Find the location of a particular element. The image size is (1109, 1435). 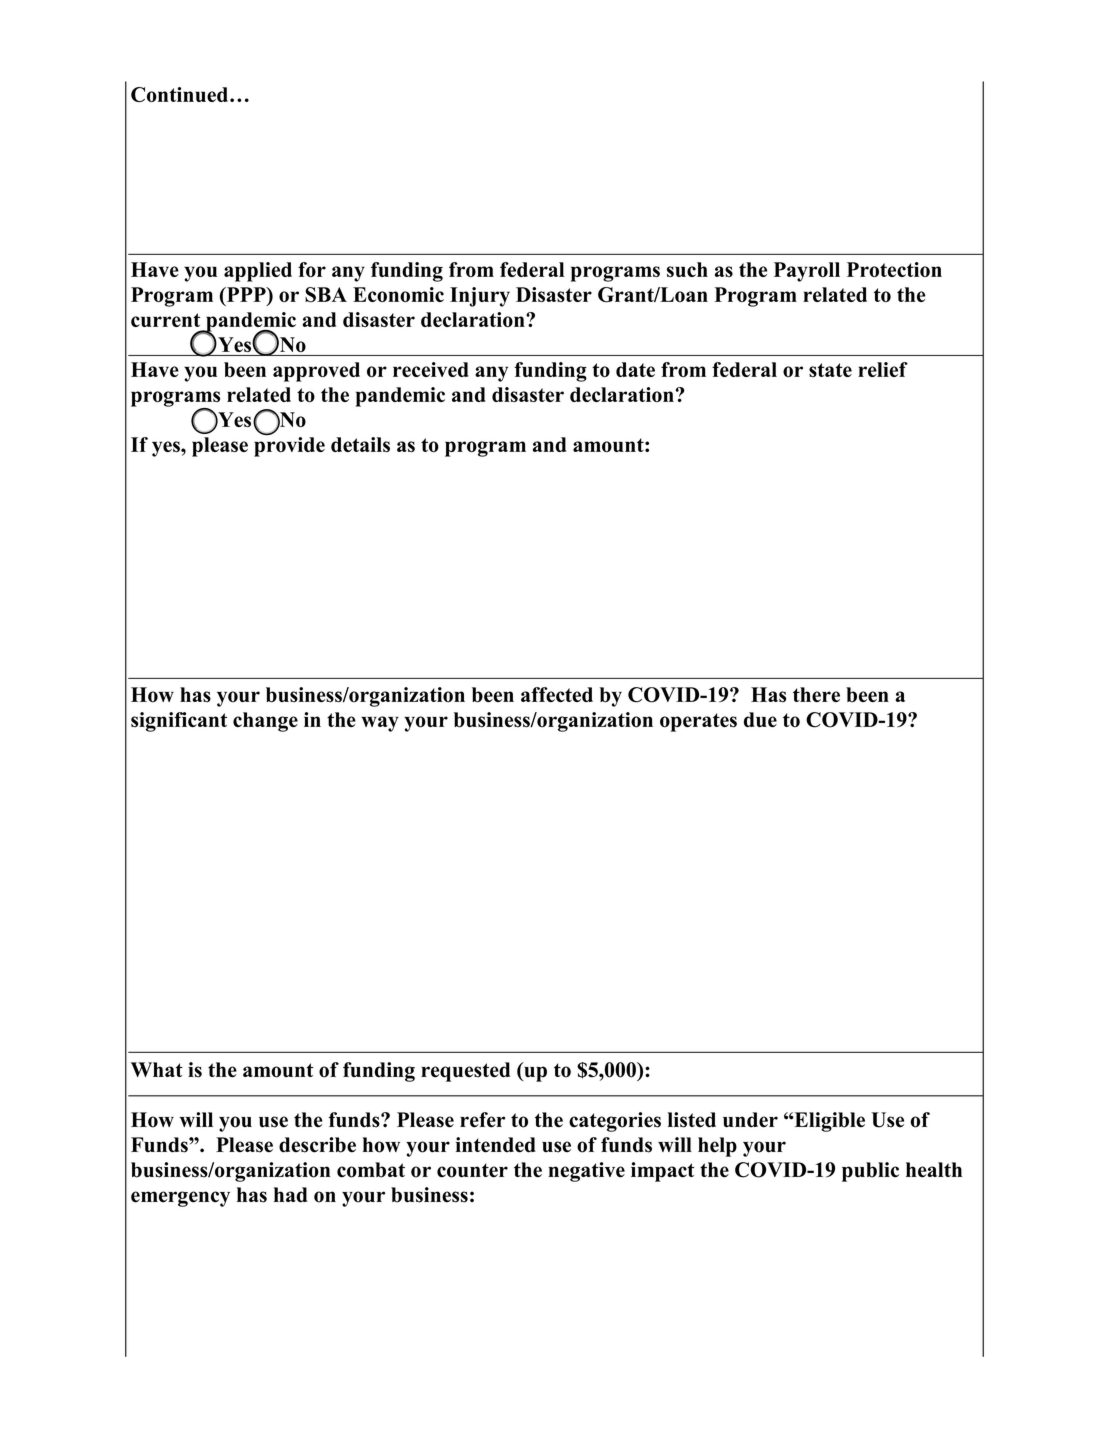

date is located at coordinates (635, 369).
